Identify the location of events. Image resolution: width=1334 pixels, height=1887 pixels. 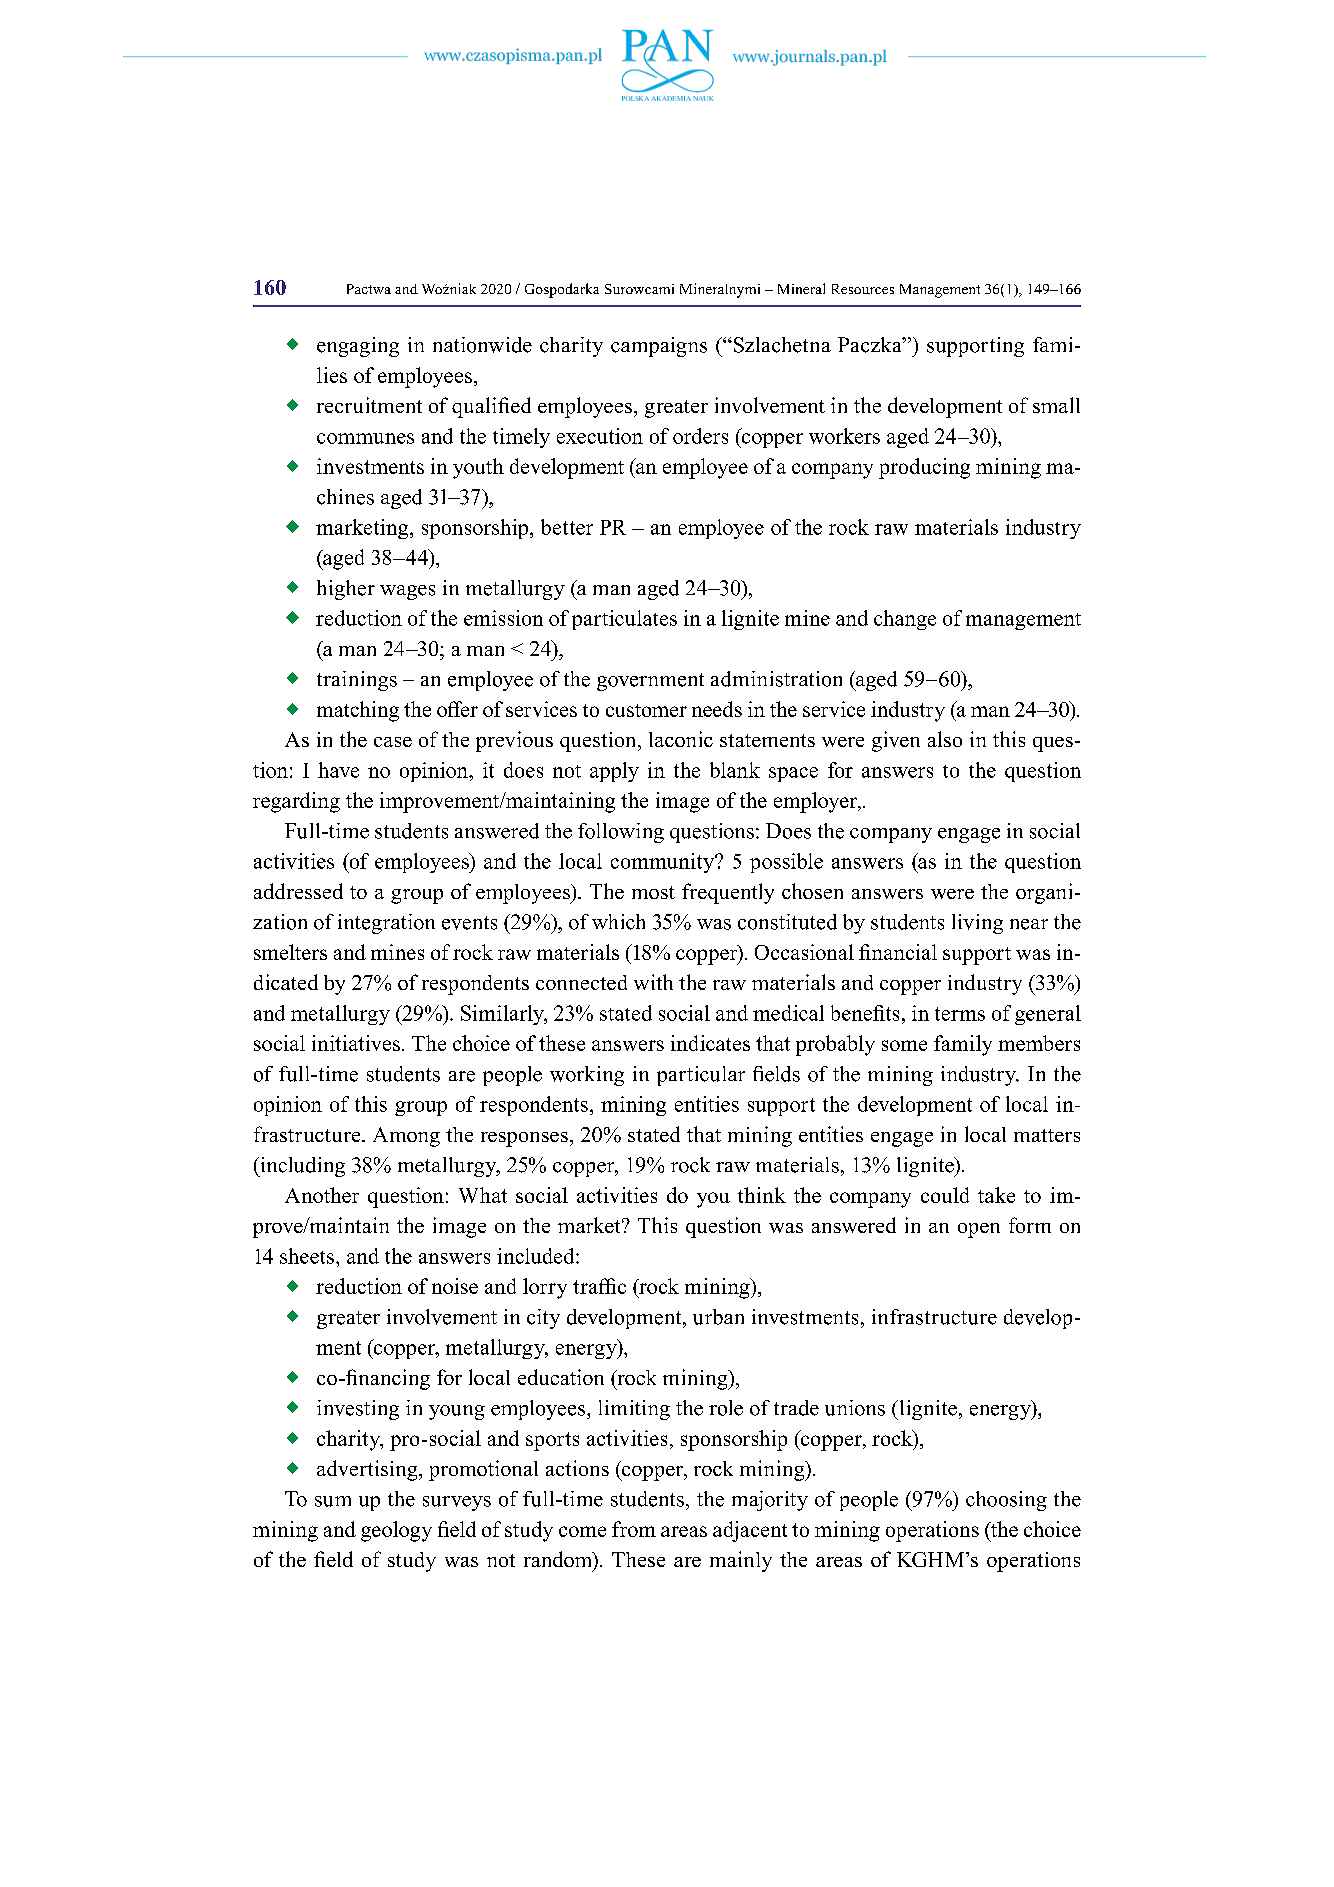
(469, 923).
